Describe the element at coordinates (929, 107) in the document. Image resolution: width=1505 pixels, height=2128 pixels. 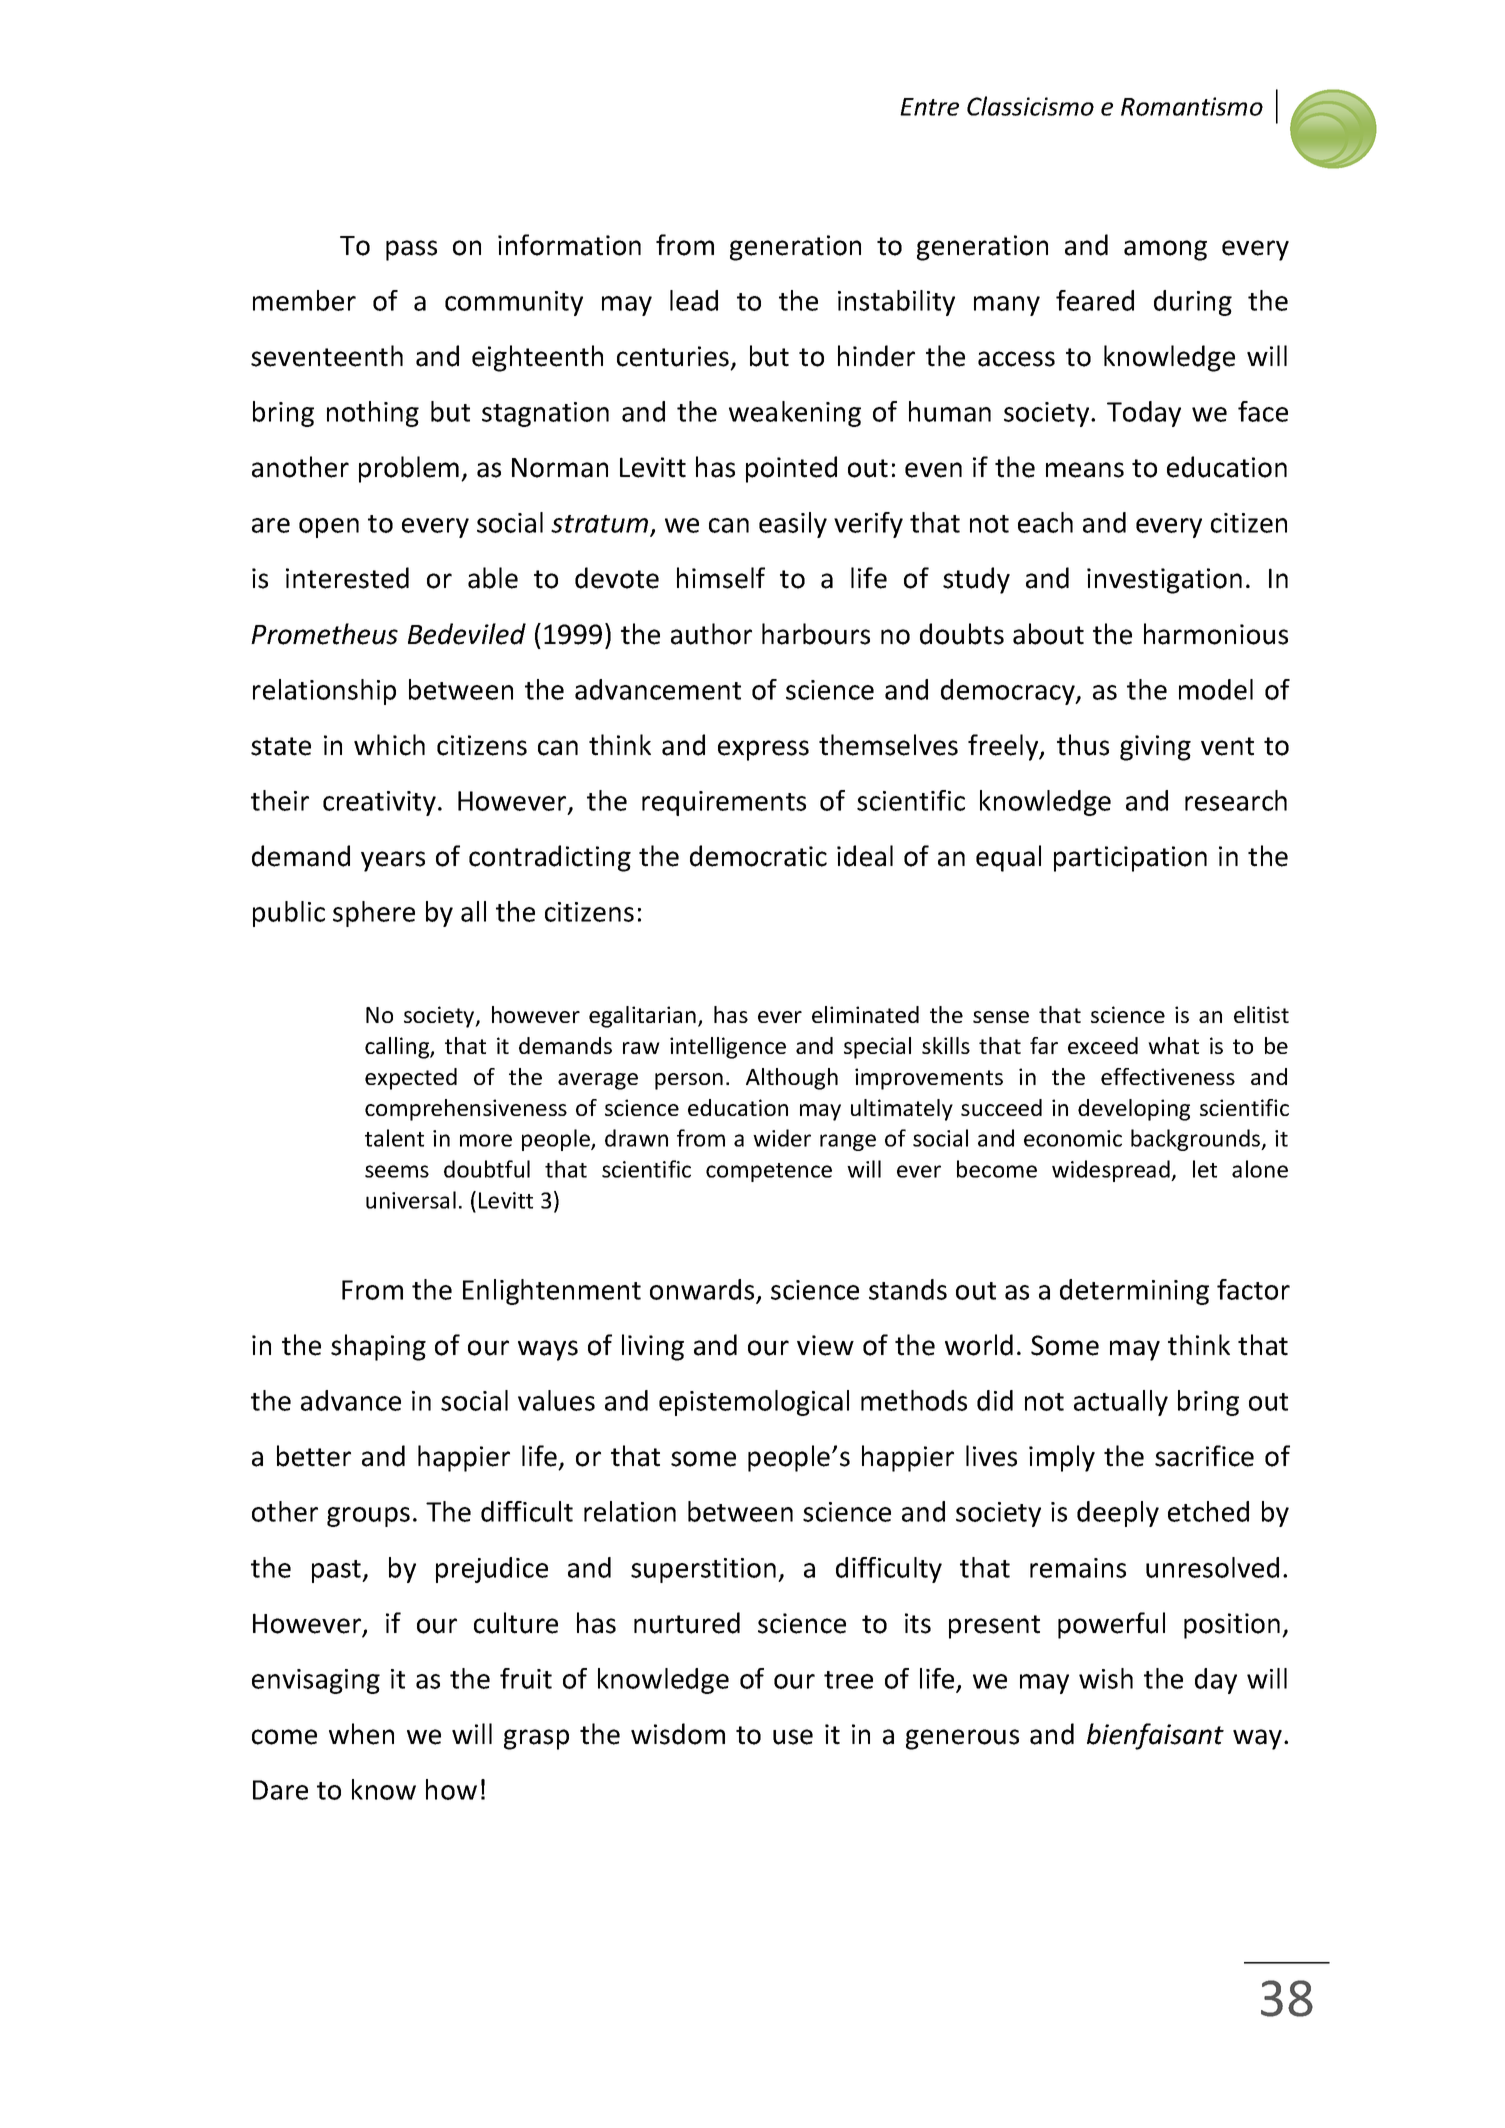
I see `Entre` at that location.
